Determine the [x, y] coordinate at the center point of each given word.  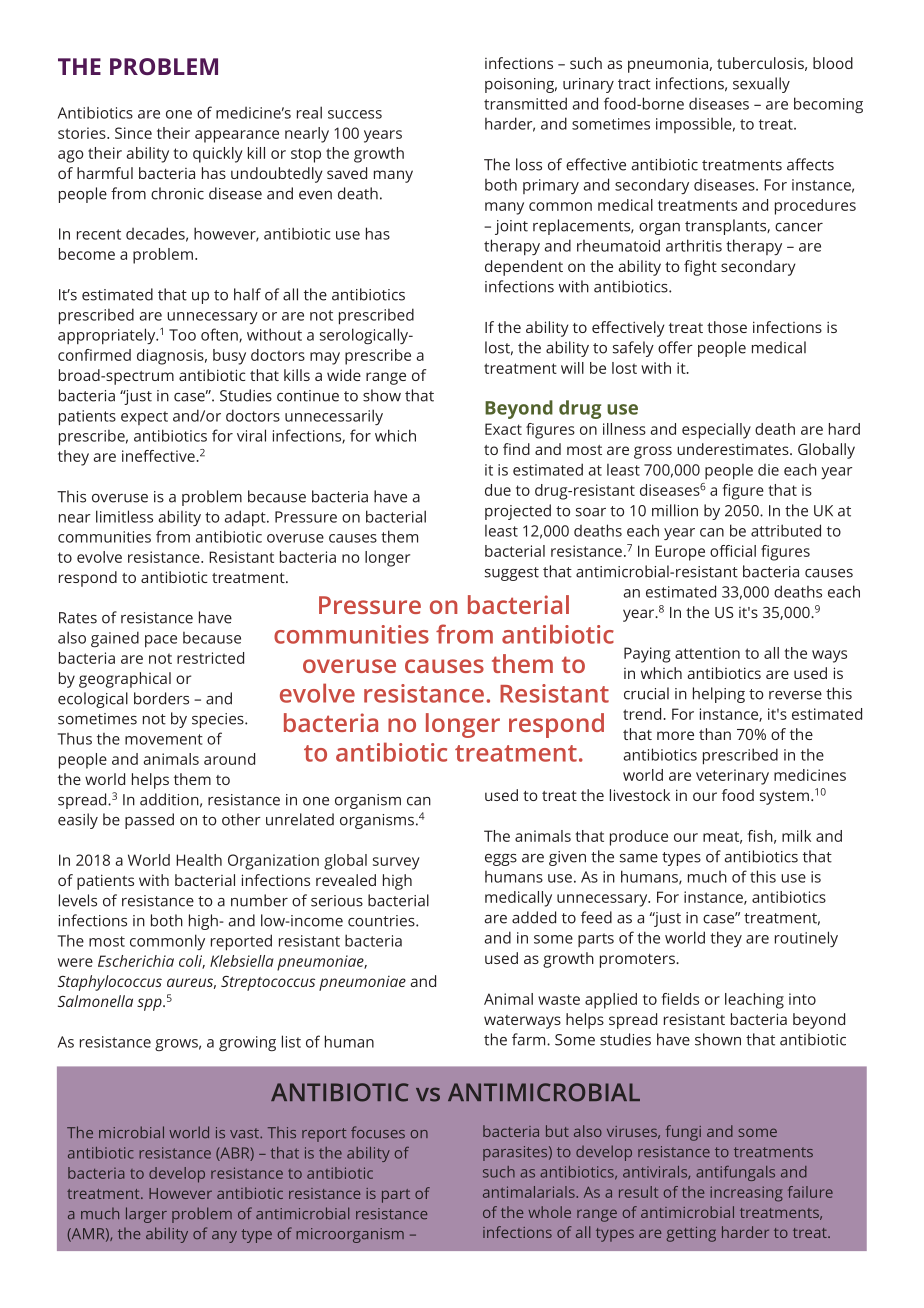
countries [382, 921]
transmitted [525, 103]
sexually [761, 85]
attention [707, 653]
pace [161, 641]
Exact [503, 429]
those [727, 327]
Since [133, 133]
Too [182, 335]
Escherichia [136, 961]
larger [146, 1215]
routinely [806, 939]
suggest [512, 574]
